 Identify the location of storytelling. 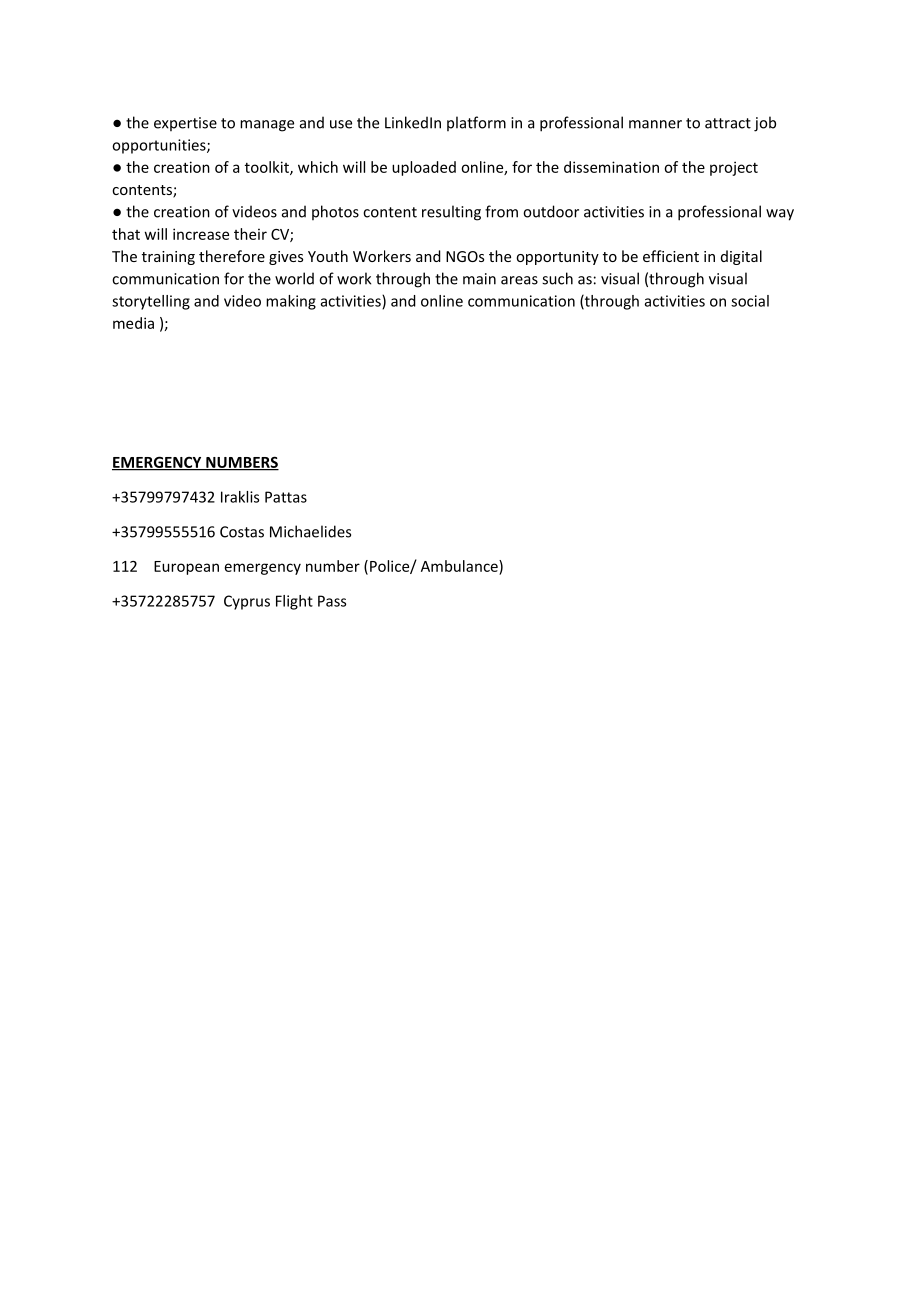
(151, 302).
